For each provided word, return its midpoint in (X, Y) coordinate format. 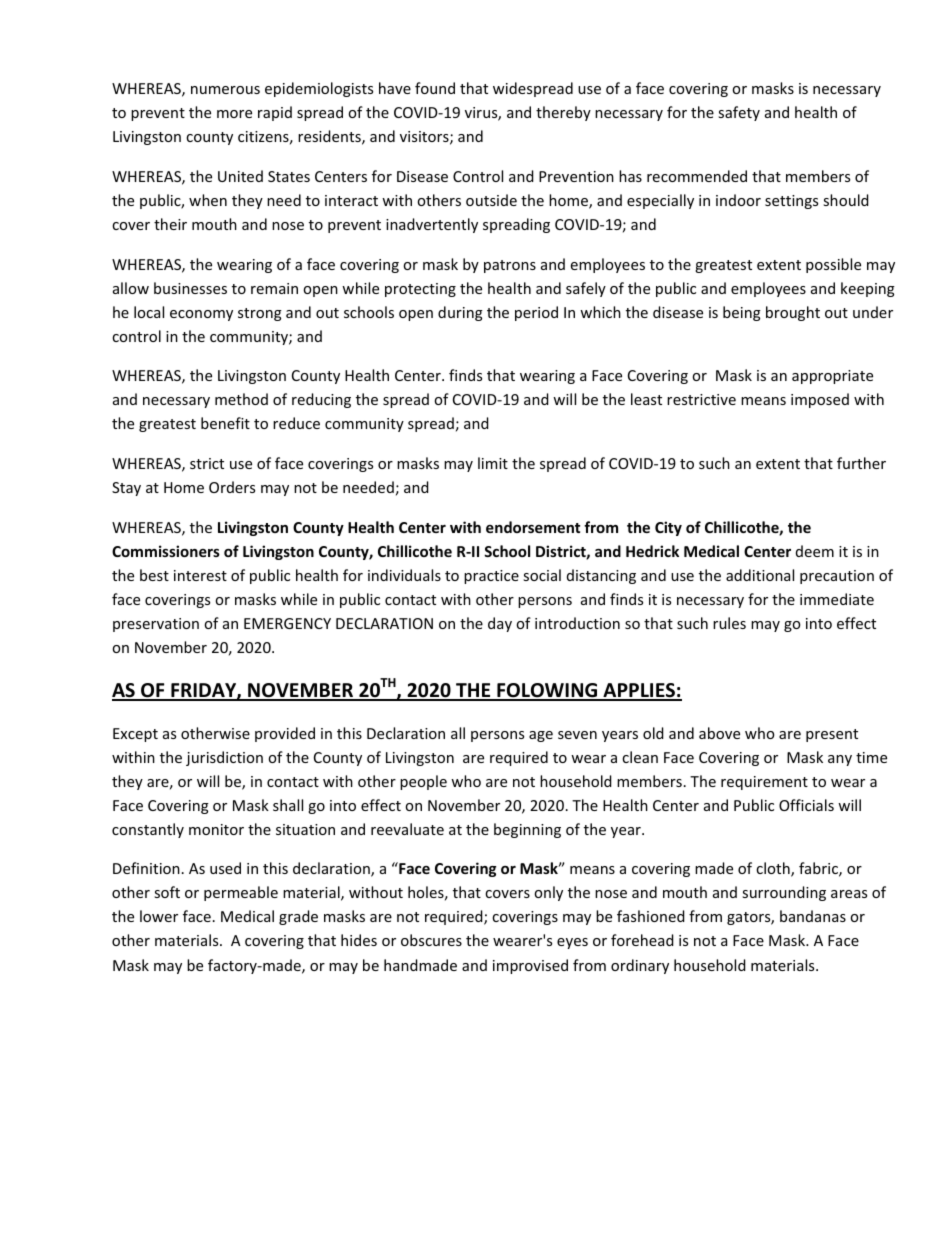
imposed (820, 400)
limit (493, 463)
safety (739, 113)
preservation (156, 625)
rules (729, 623)
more (234, 114)
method (241, 399)
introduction (577, 623)
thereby (563, 113)
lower (159, 916)
